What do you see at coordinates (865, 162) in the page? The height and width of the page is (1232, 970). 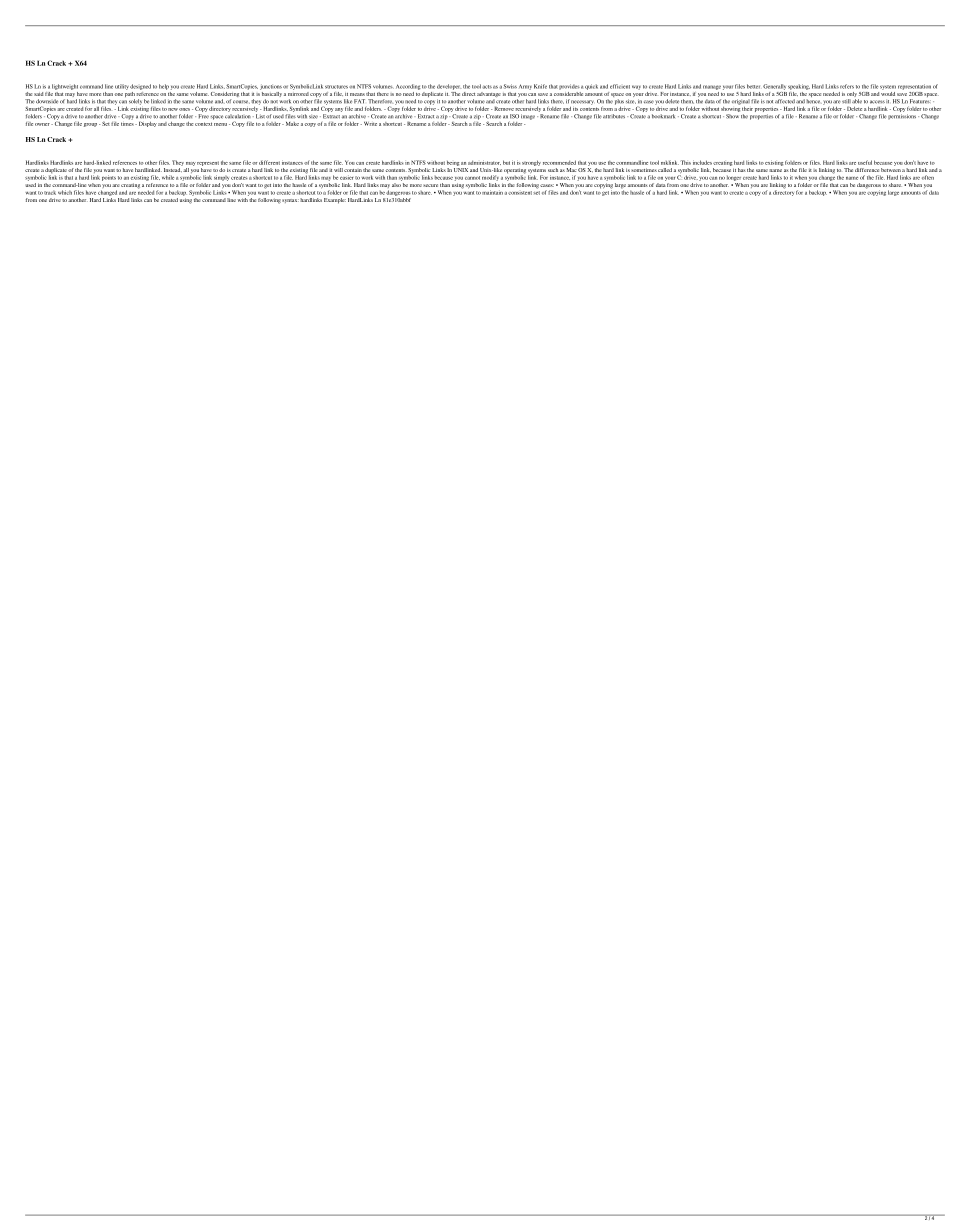 I see `useful` at bounding box center [865, 162].
